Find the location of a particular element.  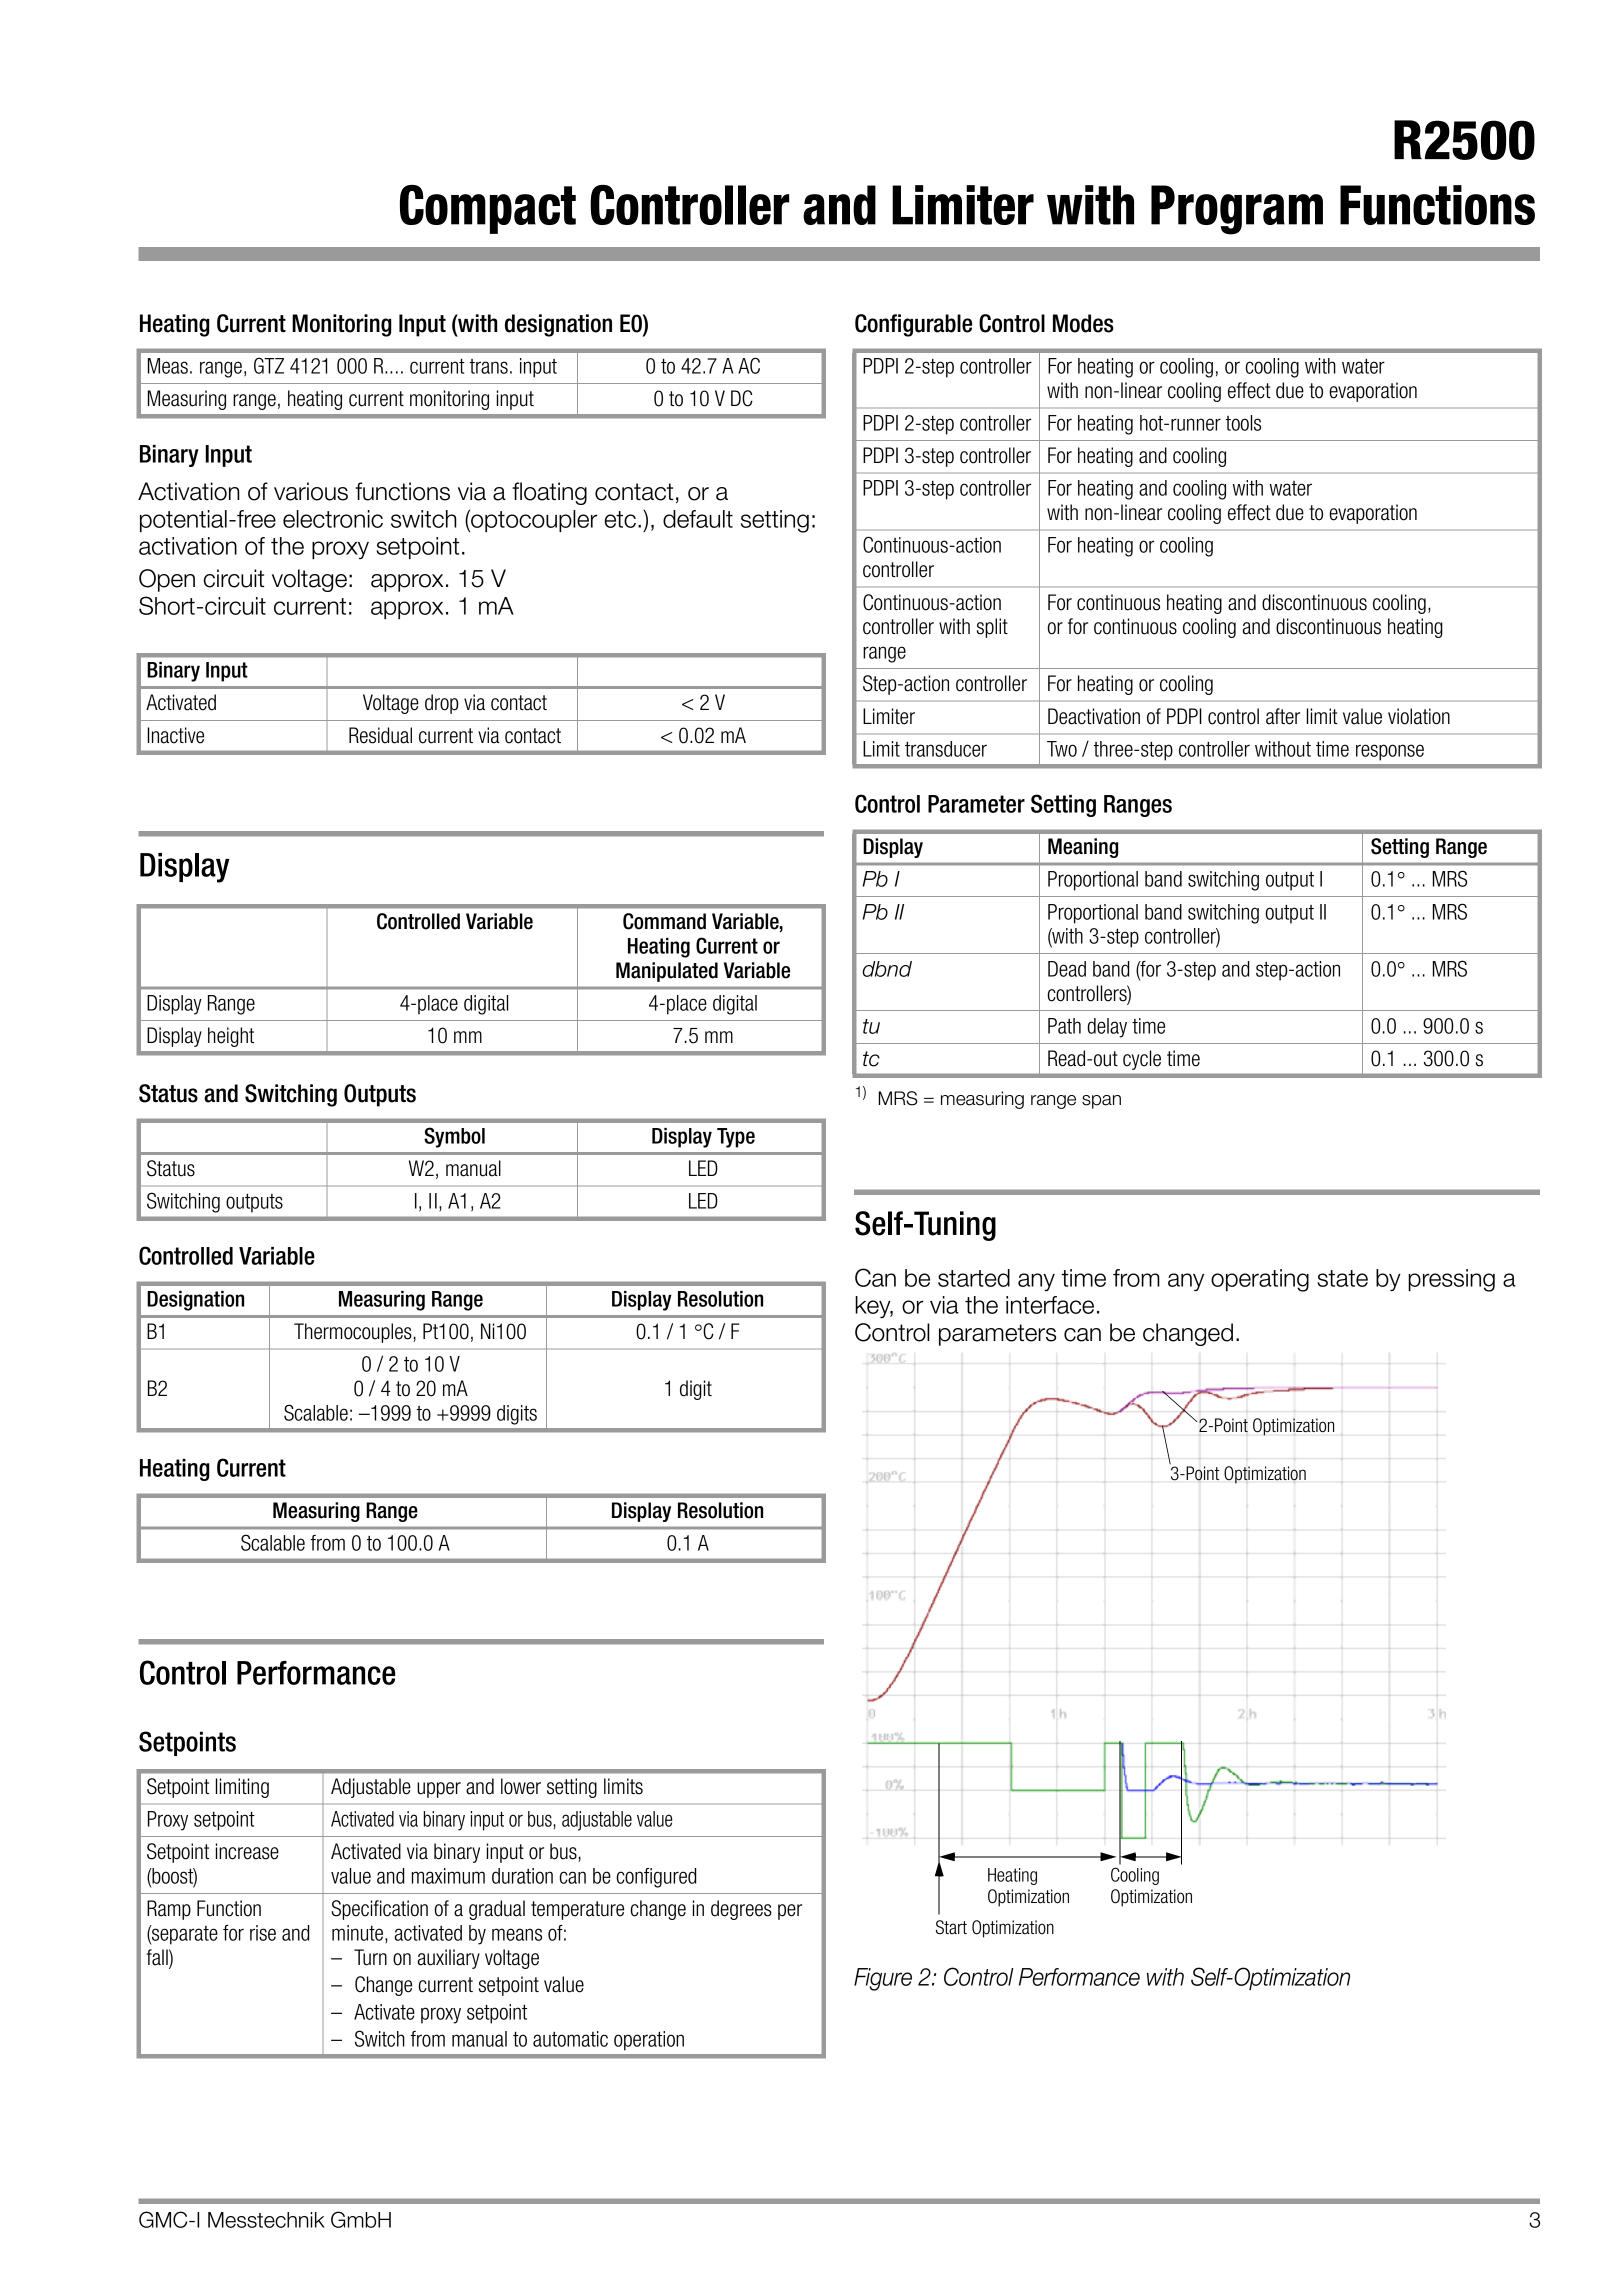

lower is located at coordinates (521, 1786).
